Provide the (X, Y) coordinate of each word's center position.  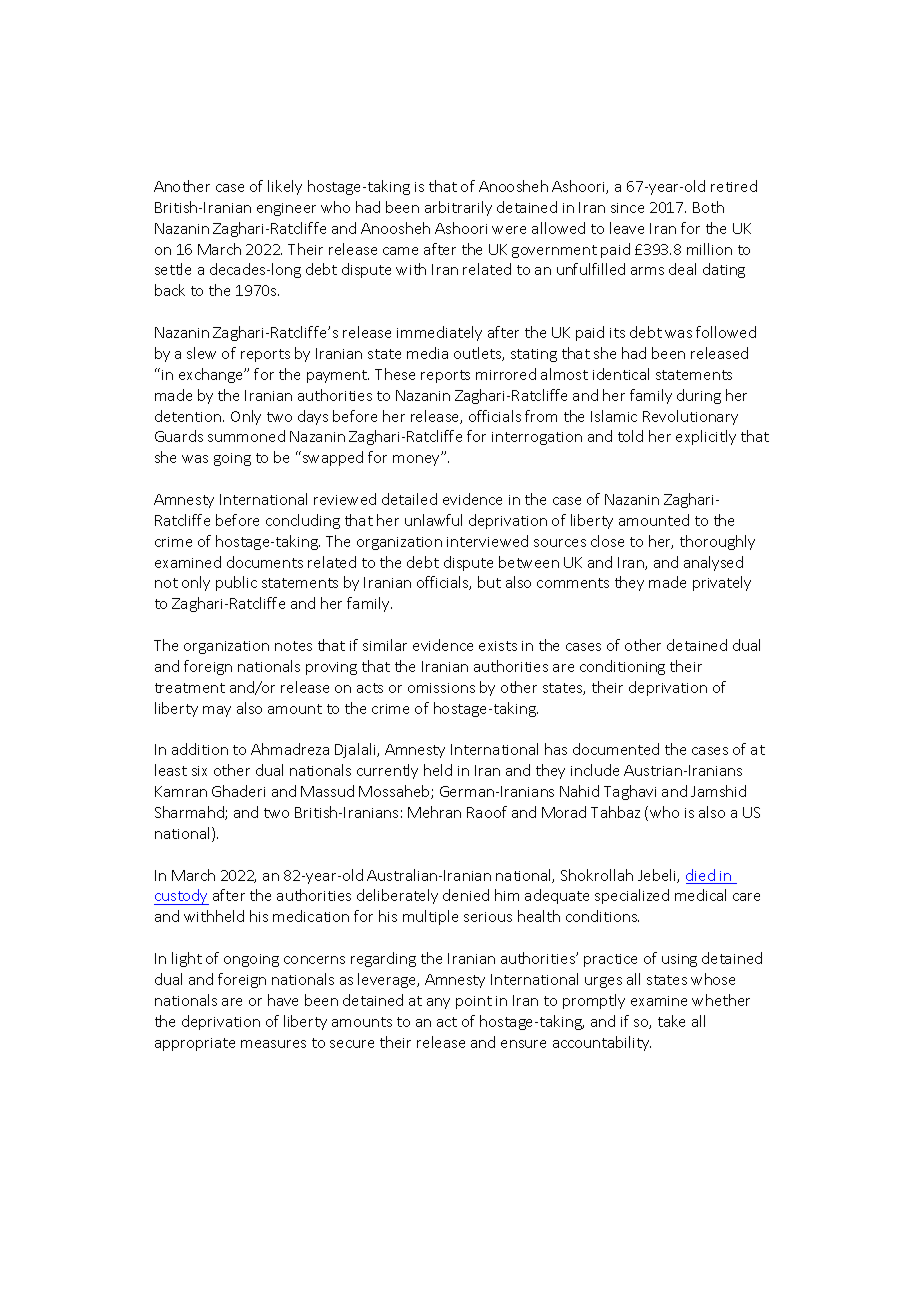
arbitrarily (458, 208)
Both (708, 207)
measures (273, 1044)
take (671, 1021)
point (474, 1002)
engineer (286, 209)
